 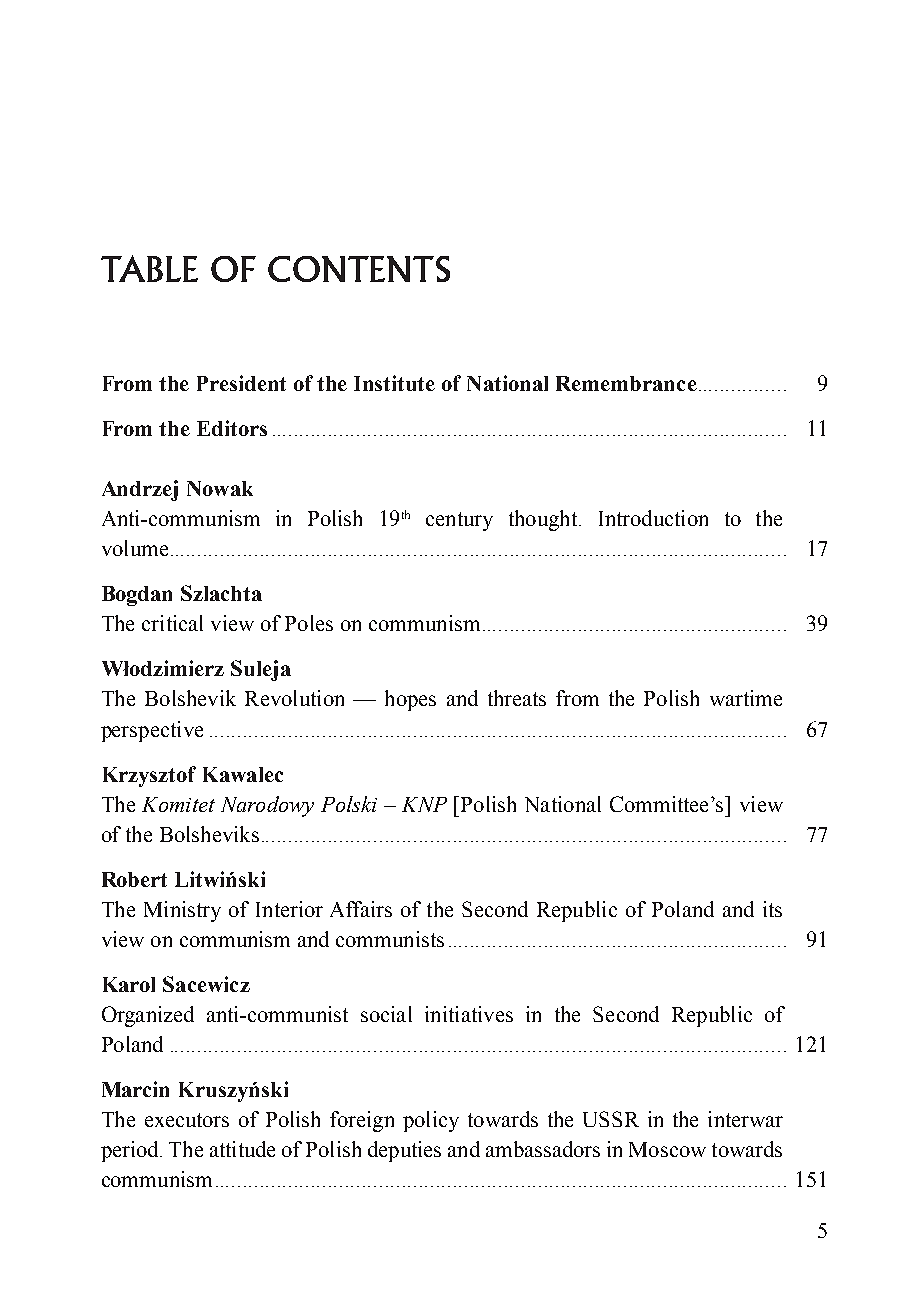 What do you see at coordinates (653, 518) in the image?
I see `Introduction` at bounding box center [653, 518].
